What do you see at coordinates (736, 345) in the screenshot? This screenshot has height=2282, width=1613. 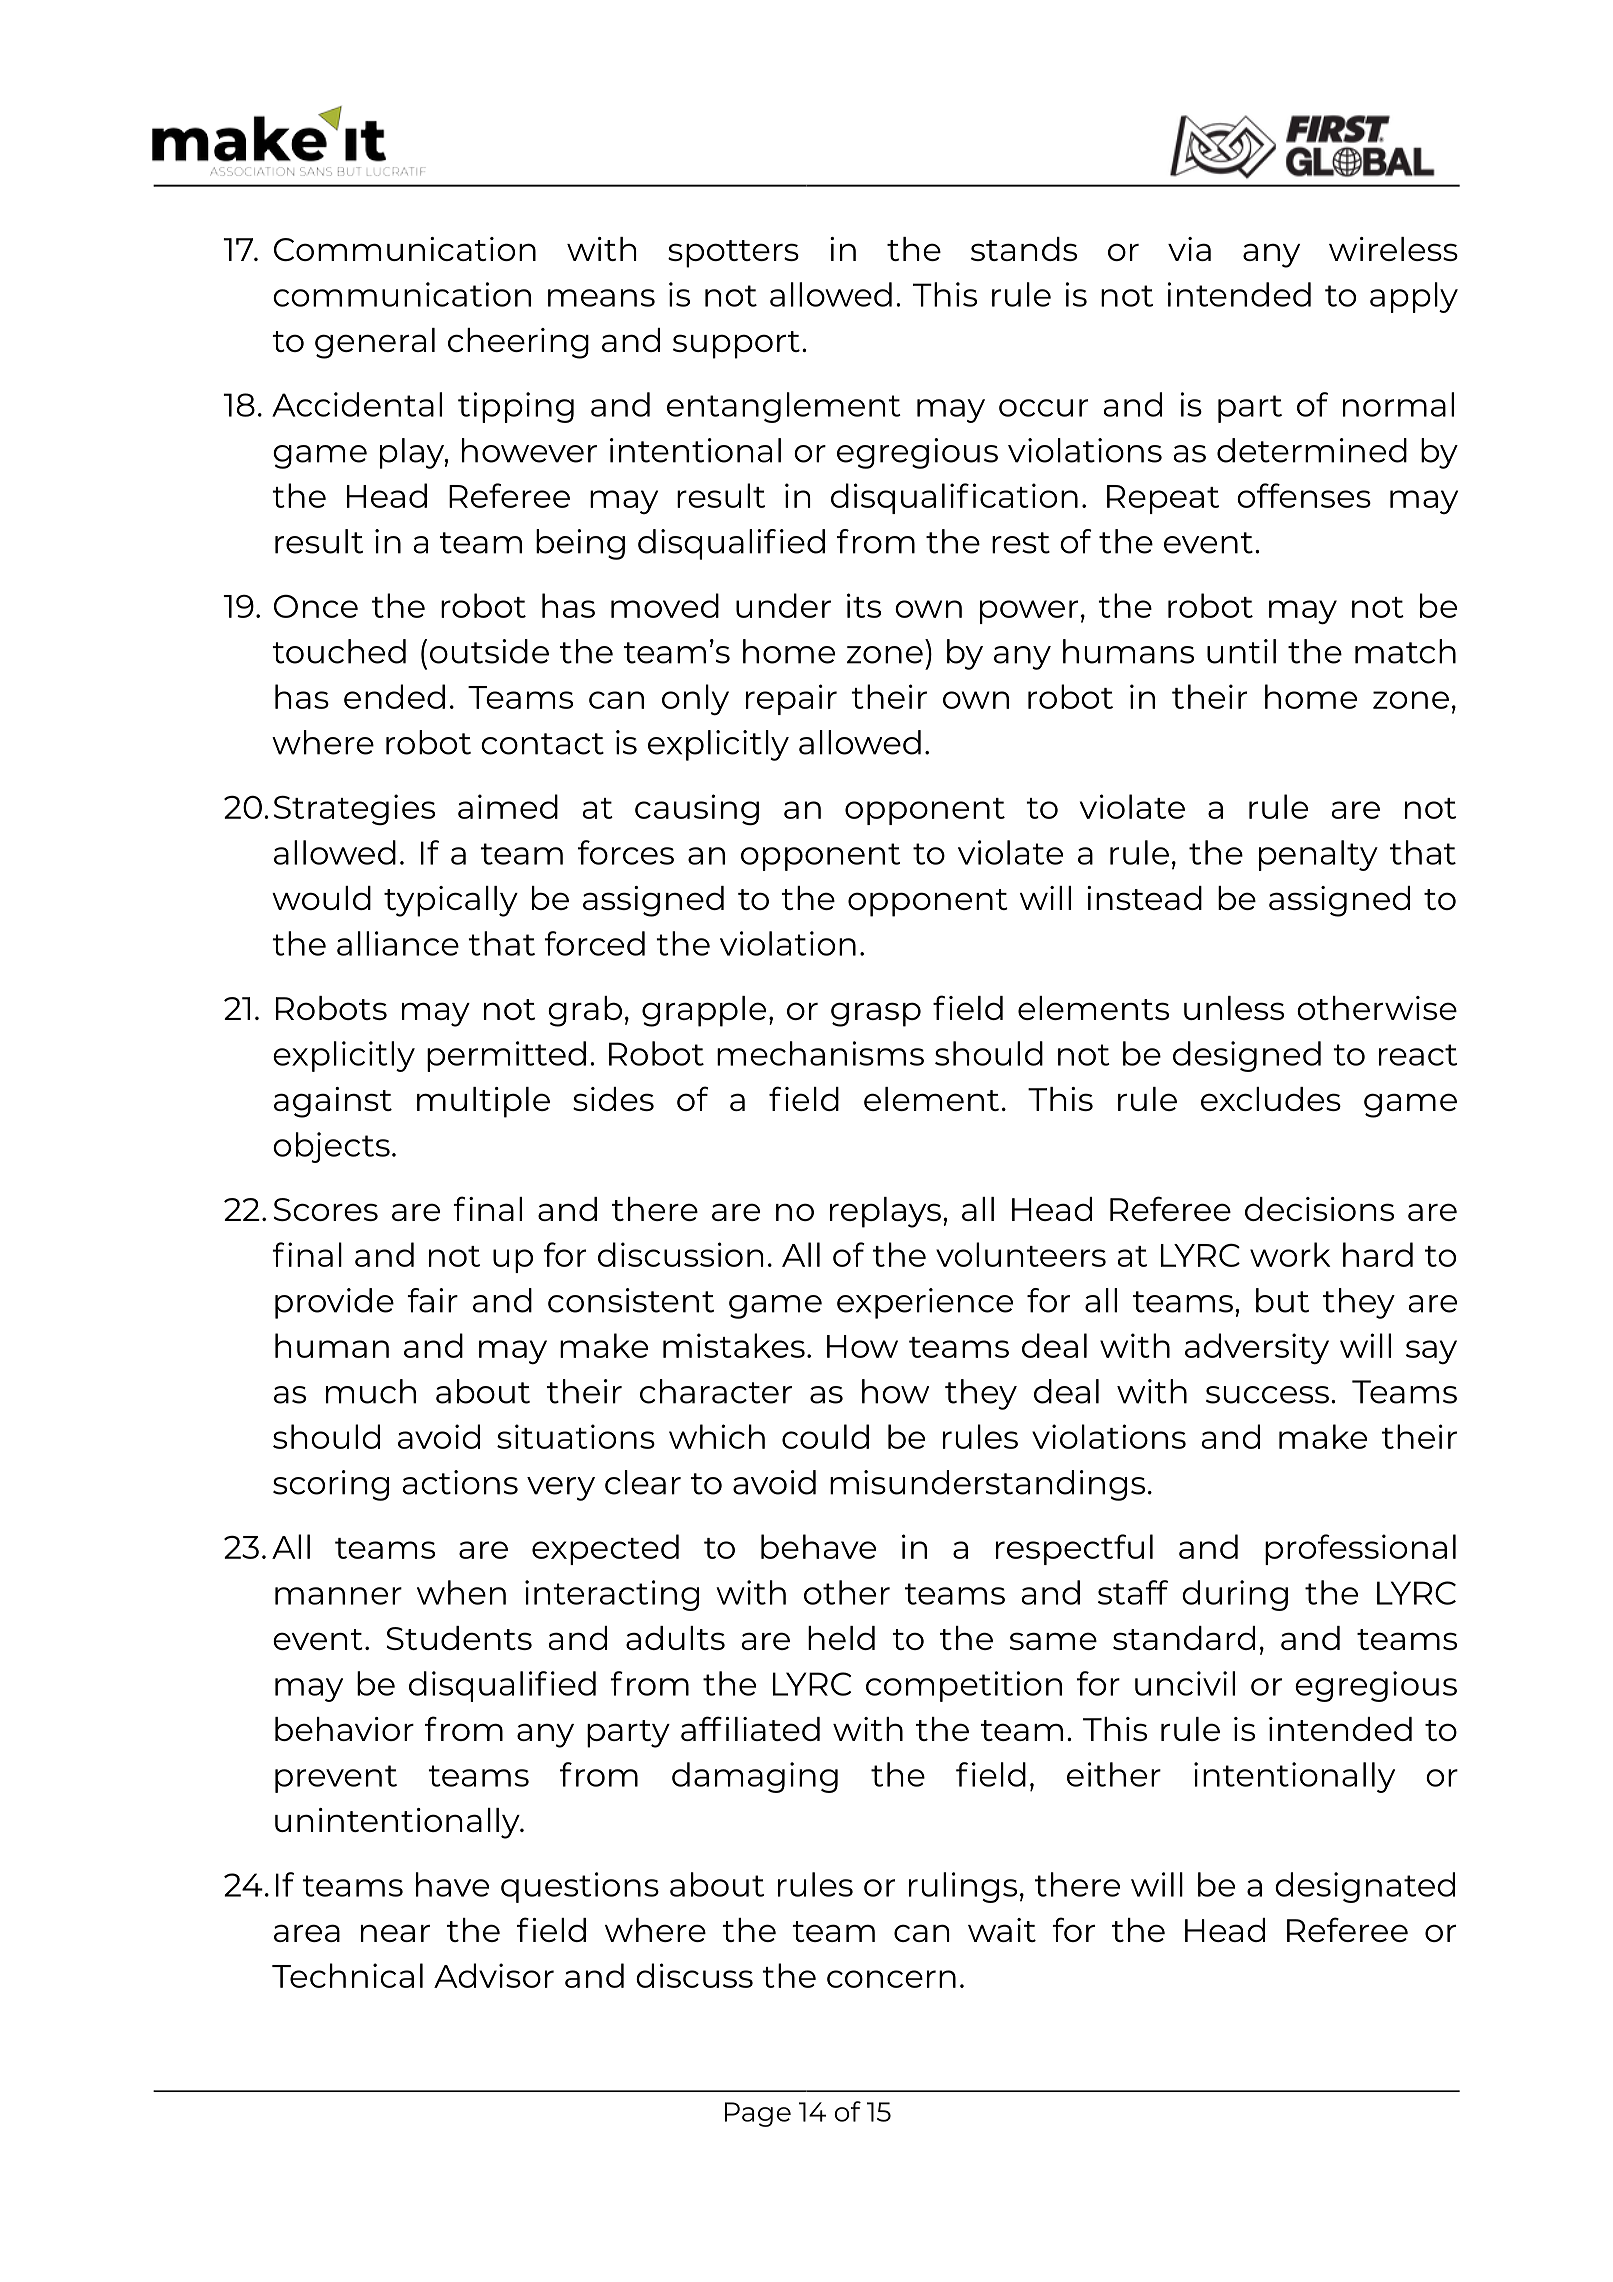 I see `support` at bounding box center [736, 345].
